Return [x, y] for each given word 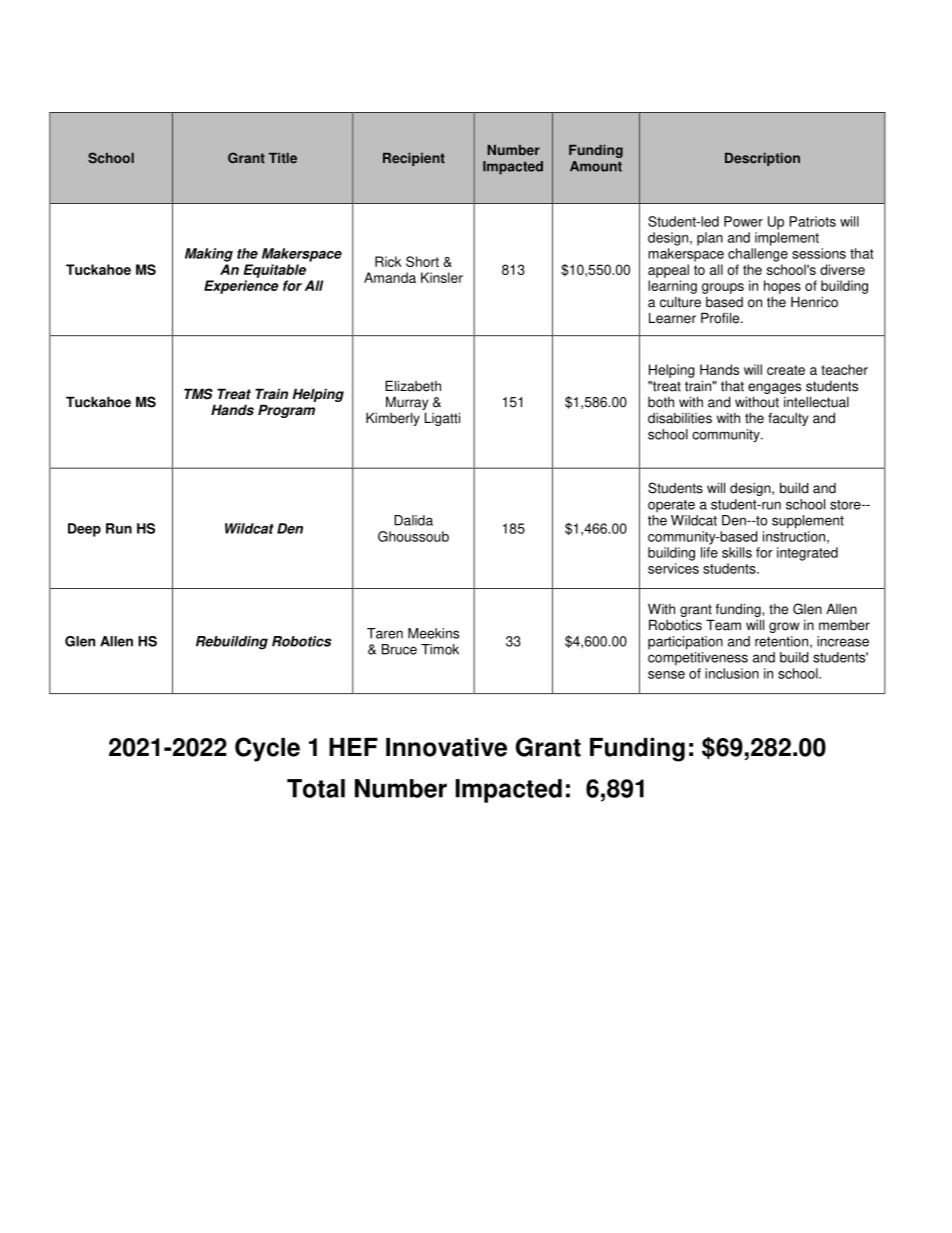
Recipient [414, 159]
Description [762, 159]
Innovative [446, 747]
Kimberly [393, 419]
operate [671, 506]
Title [283, 158]
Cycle [267, 749]
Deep [84, 530]
